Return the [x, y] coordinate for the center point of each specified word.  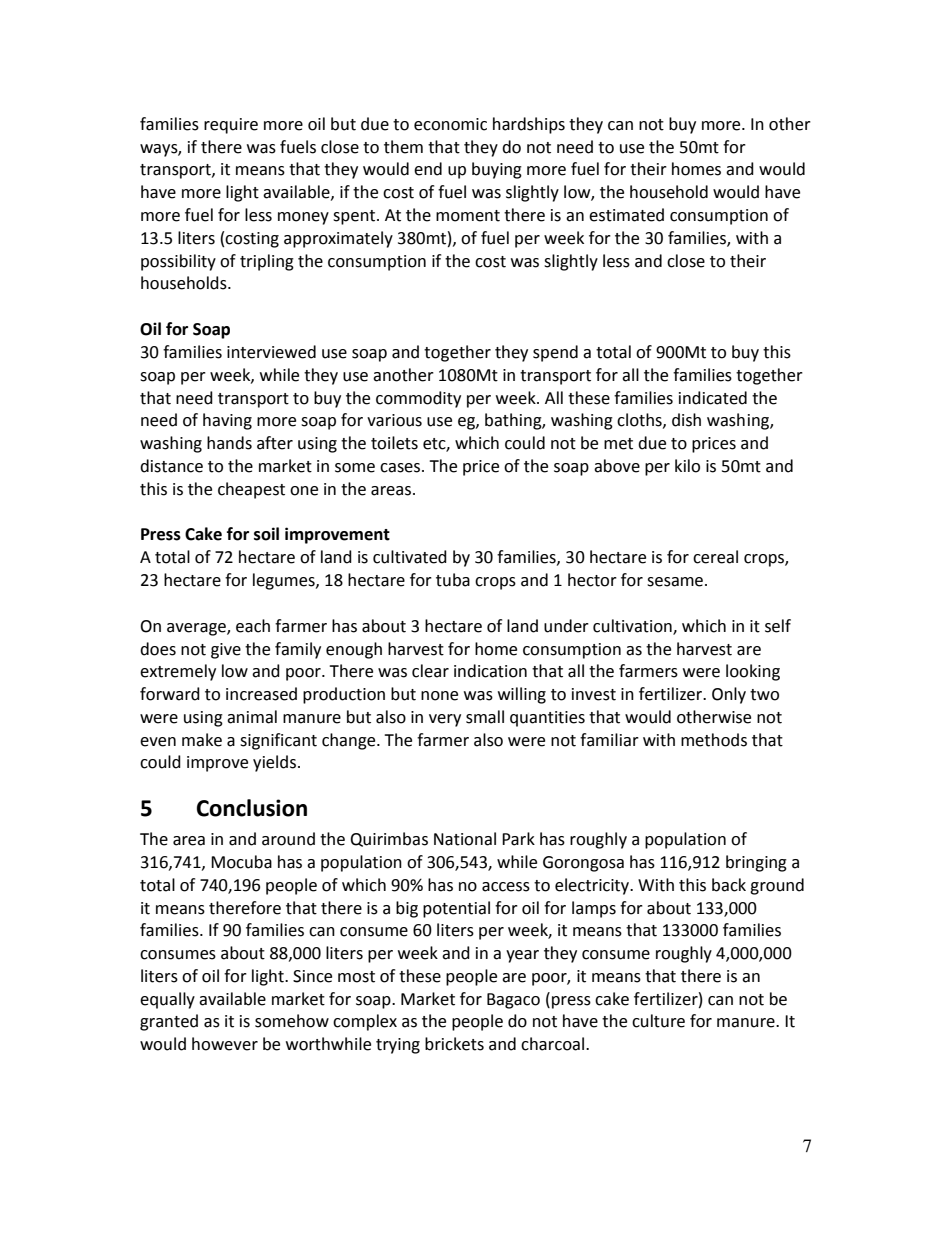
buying [497, 170]
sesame [675, 582]
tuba [453, 580]
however [225, 1044]
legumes [285, 581]
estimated [626, 215]
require [231, 126]
